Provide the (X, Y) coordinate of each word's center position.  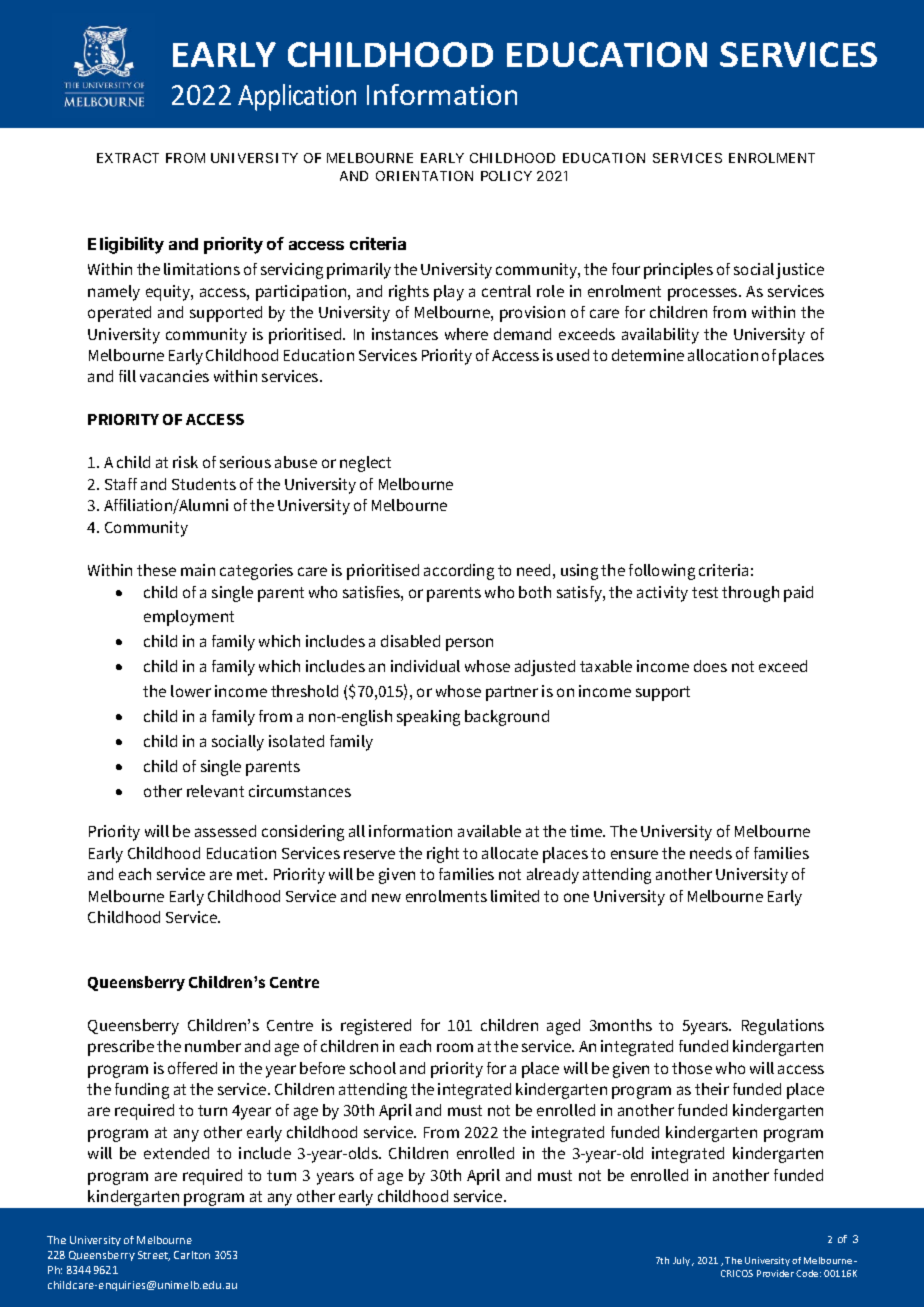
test (705, 592)
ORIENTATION (424, 176)
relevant (215, 791)
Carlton (192, 1255)
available (489, 831)
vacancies (174, 376)
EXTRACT (128, 158)
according (459, 572)
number (213, 1046)
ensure (634, 854)
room (455, 1047)
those (692, 1068)
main (198, 570)
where (466, 334)
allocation (723, 355)
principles (678, 271)
